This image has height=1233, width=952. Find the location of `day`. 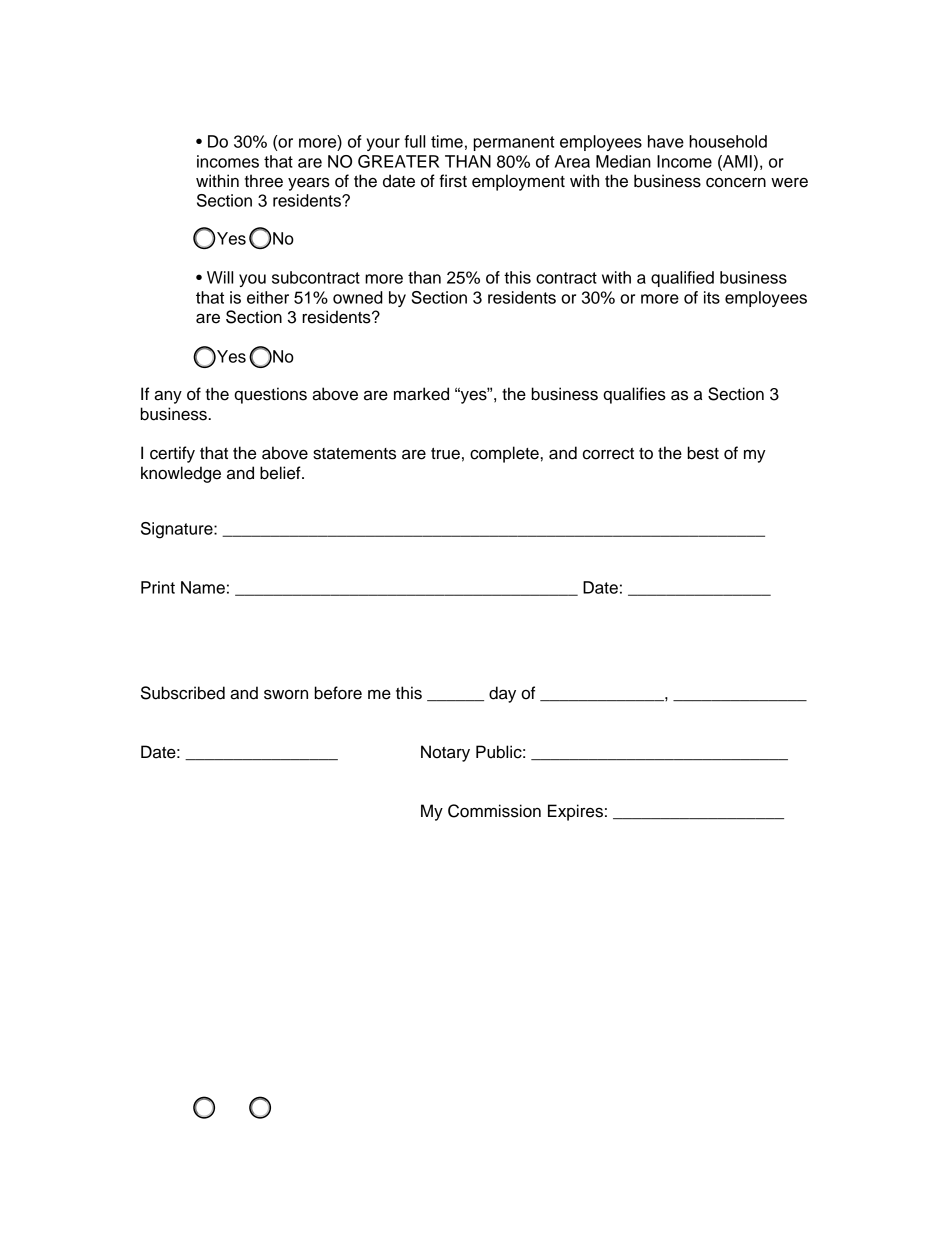

day is located at coordinates (502, 694).
